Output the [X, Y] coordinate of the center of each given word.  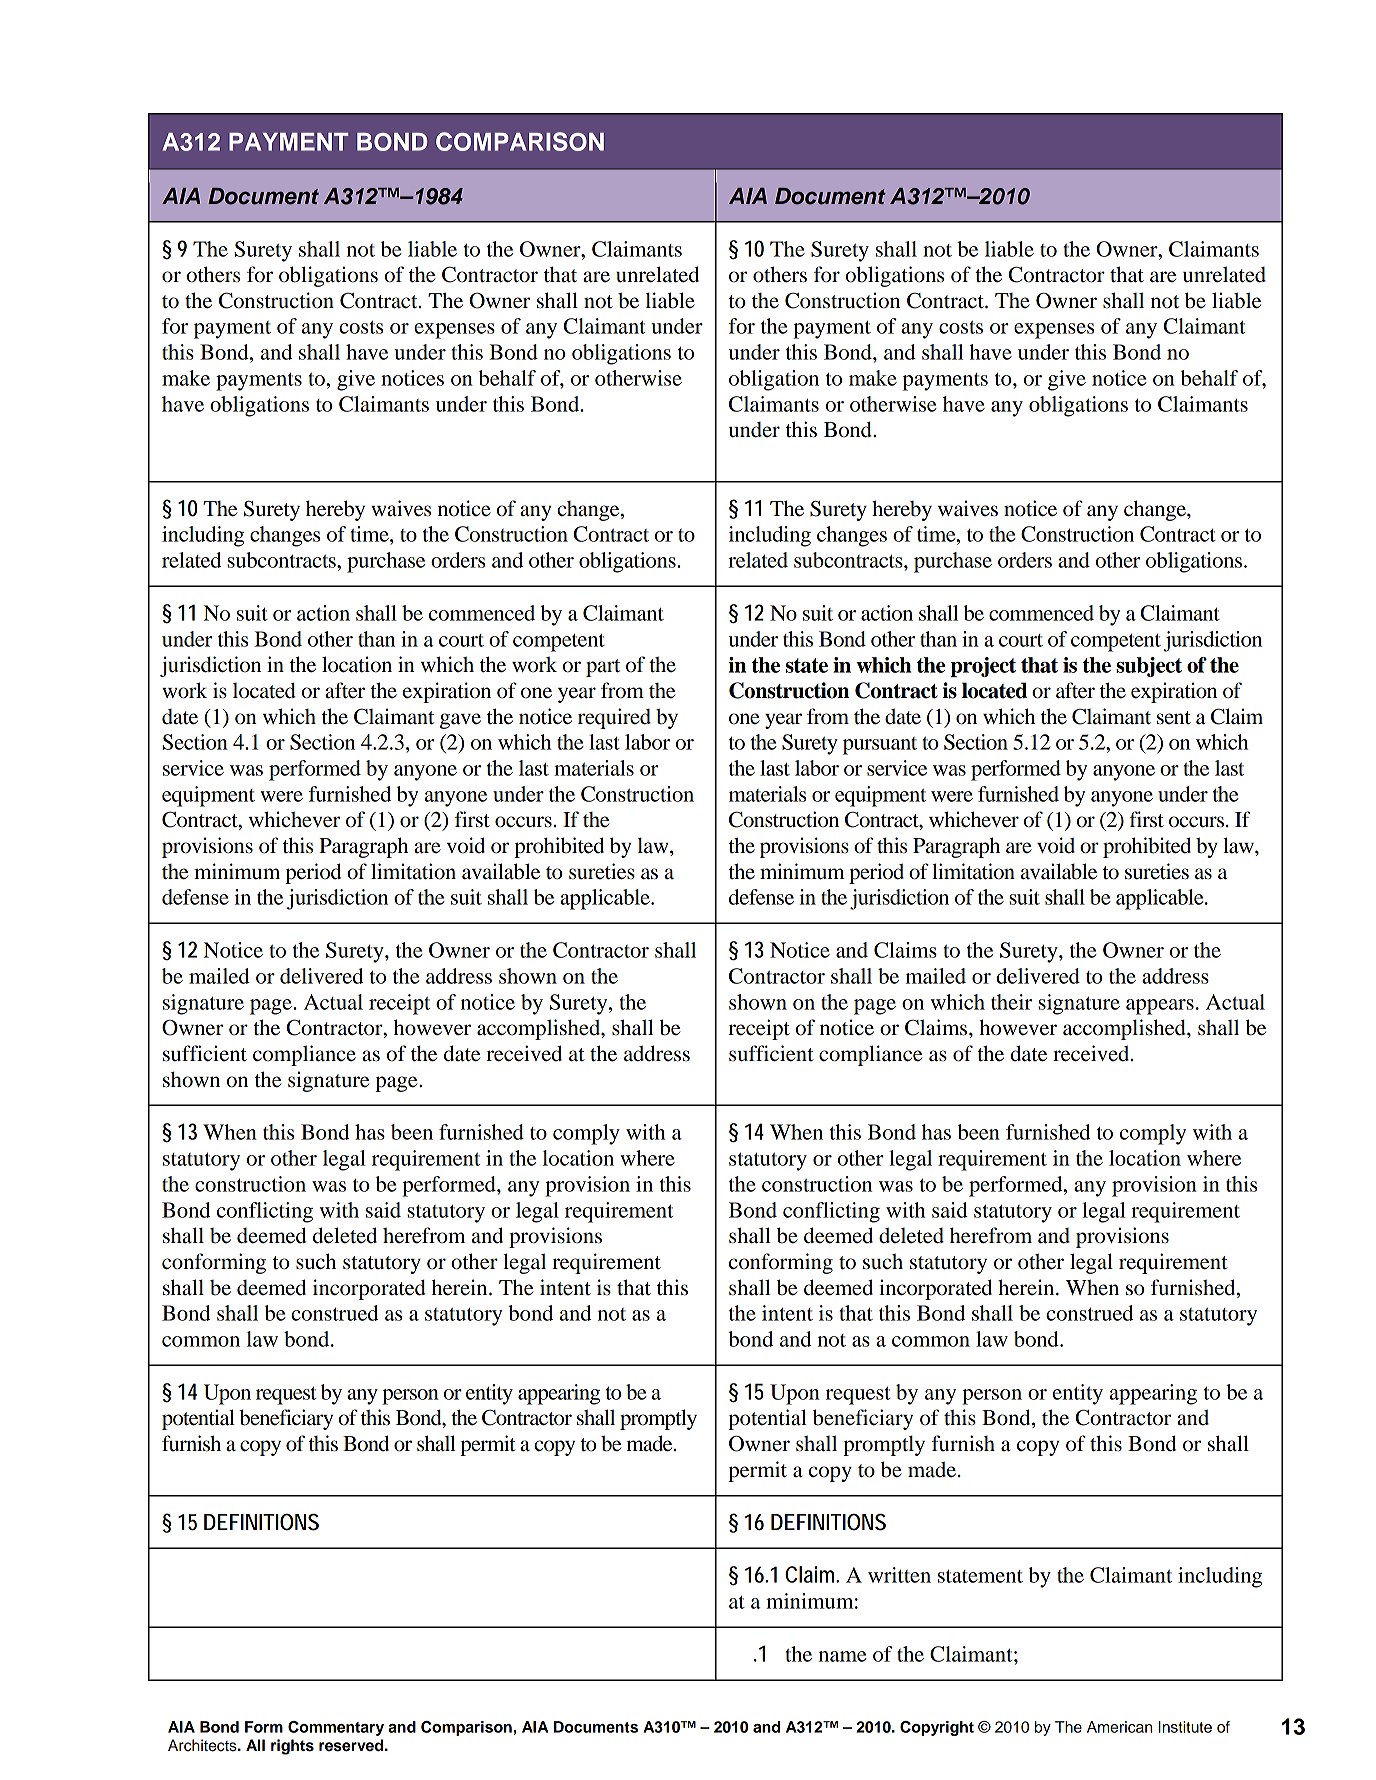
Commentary [336, 1728]
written [899, 1575]
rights [292, 1747]
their [1011, 1002]
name [842, 1656]
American [1119, 1727]
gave [460, 721]
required [614, 718]
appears [1160, 1007]
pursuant [880, 746]
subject [1149, 667]
